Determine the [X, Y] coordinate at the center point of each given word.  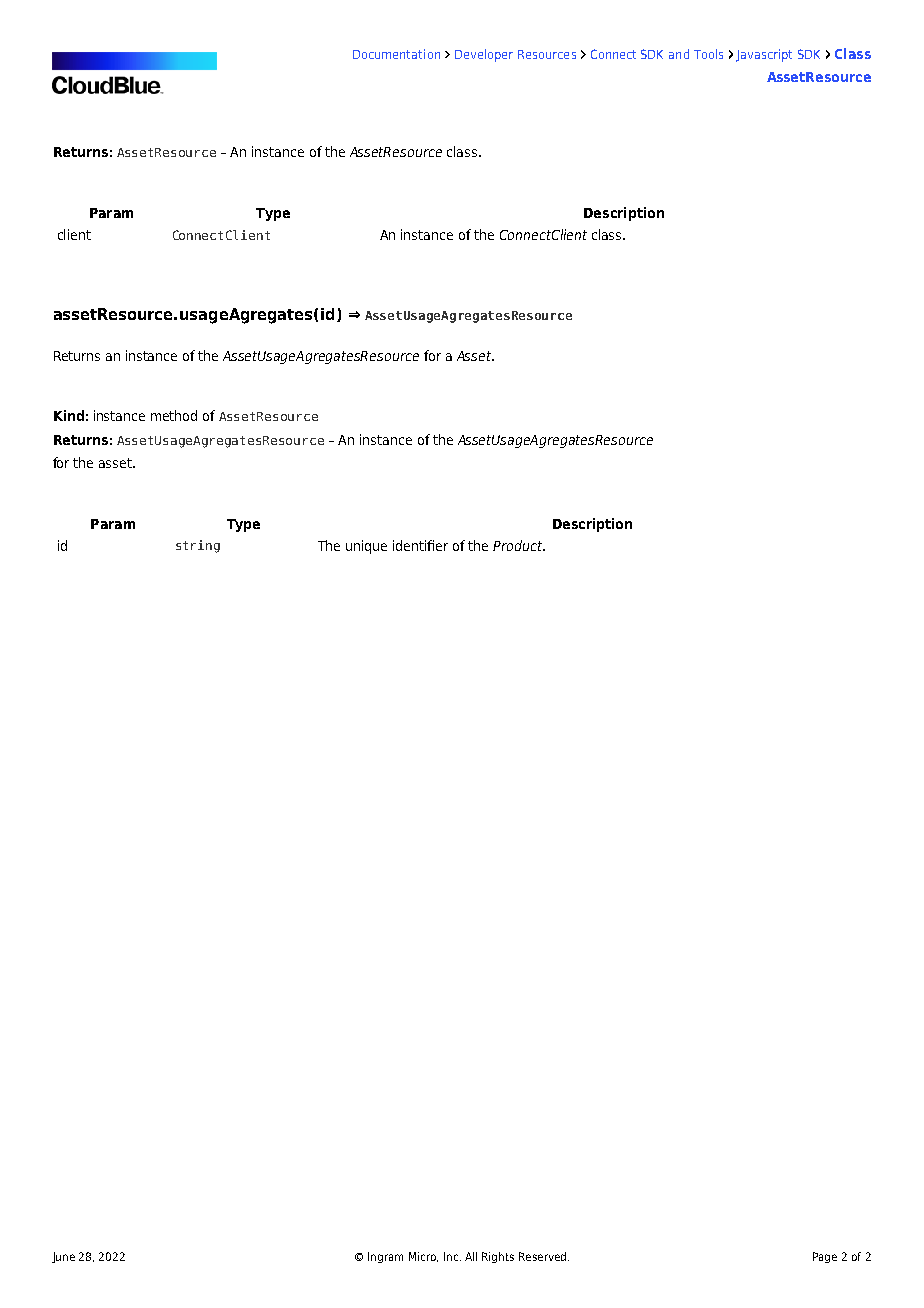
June [63, 1257]
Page [825, 1257]
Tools [708, 54]
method [174, 415]
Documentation [396, 54]
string [198, 546]
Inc [451, 1256]
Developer [484, 55]
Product [518, 545]
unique [366, 547]
